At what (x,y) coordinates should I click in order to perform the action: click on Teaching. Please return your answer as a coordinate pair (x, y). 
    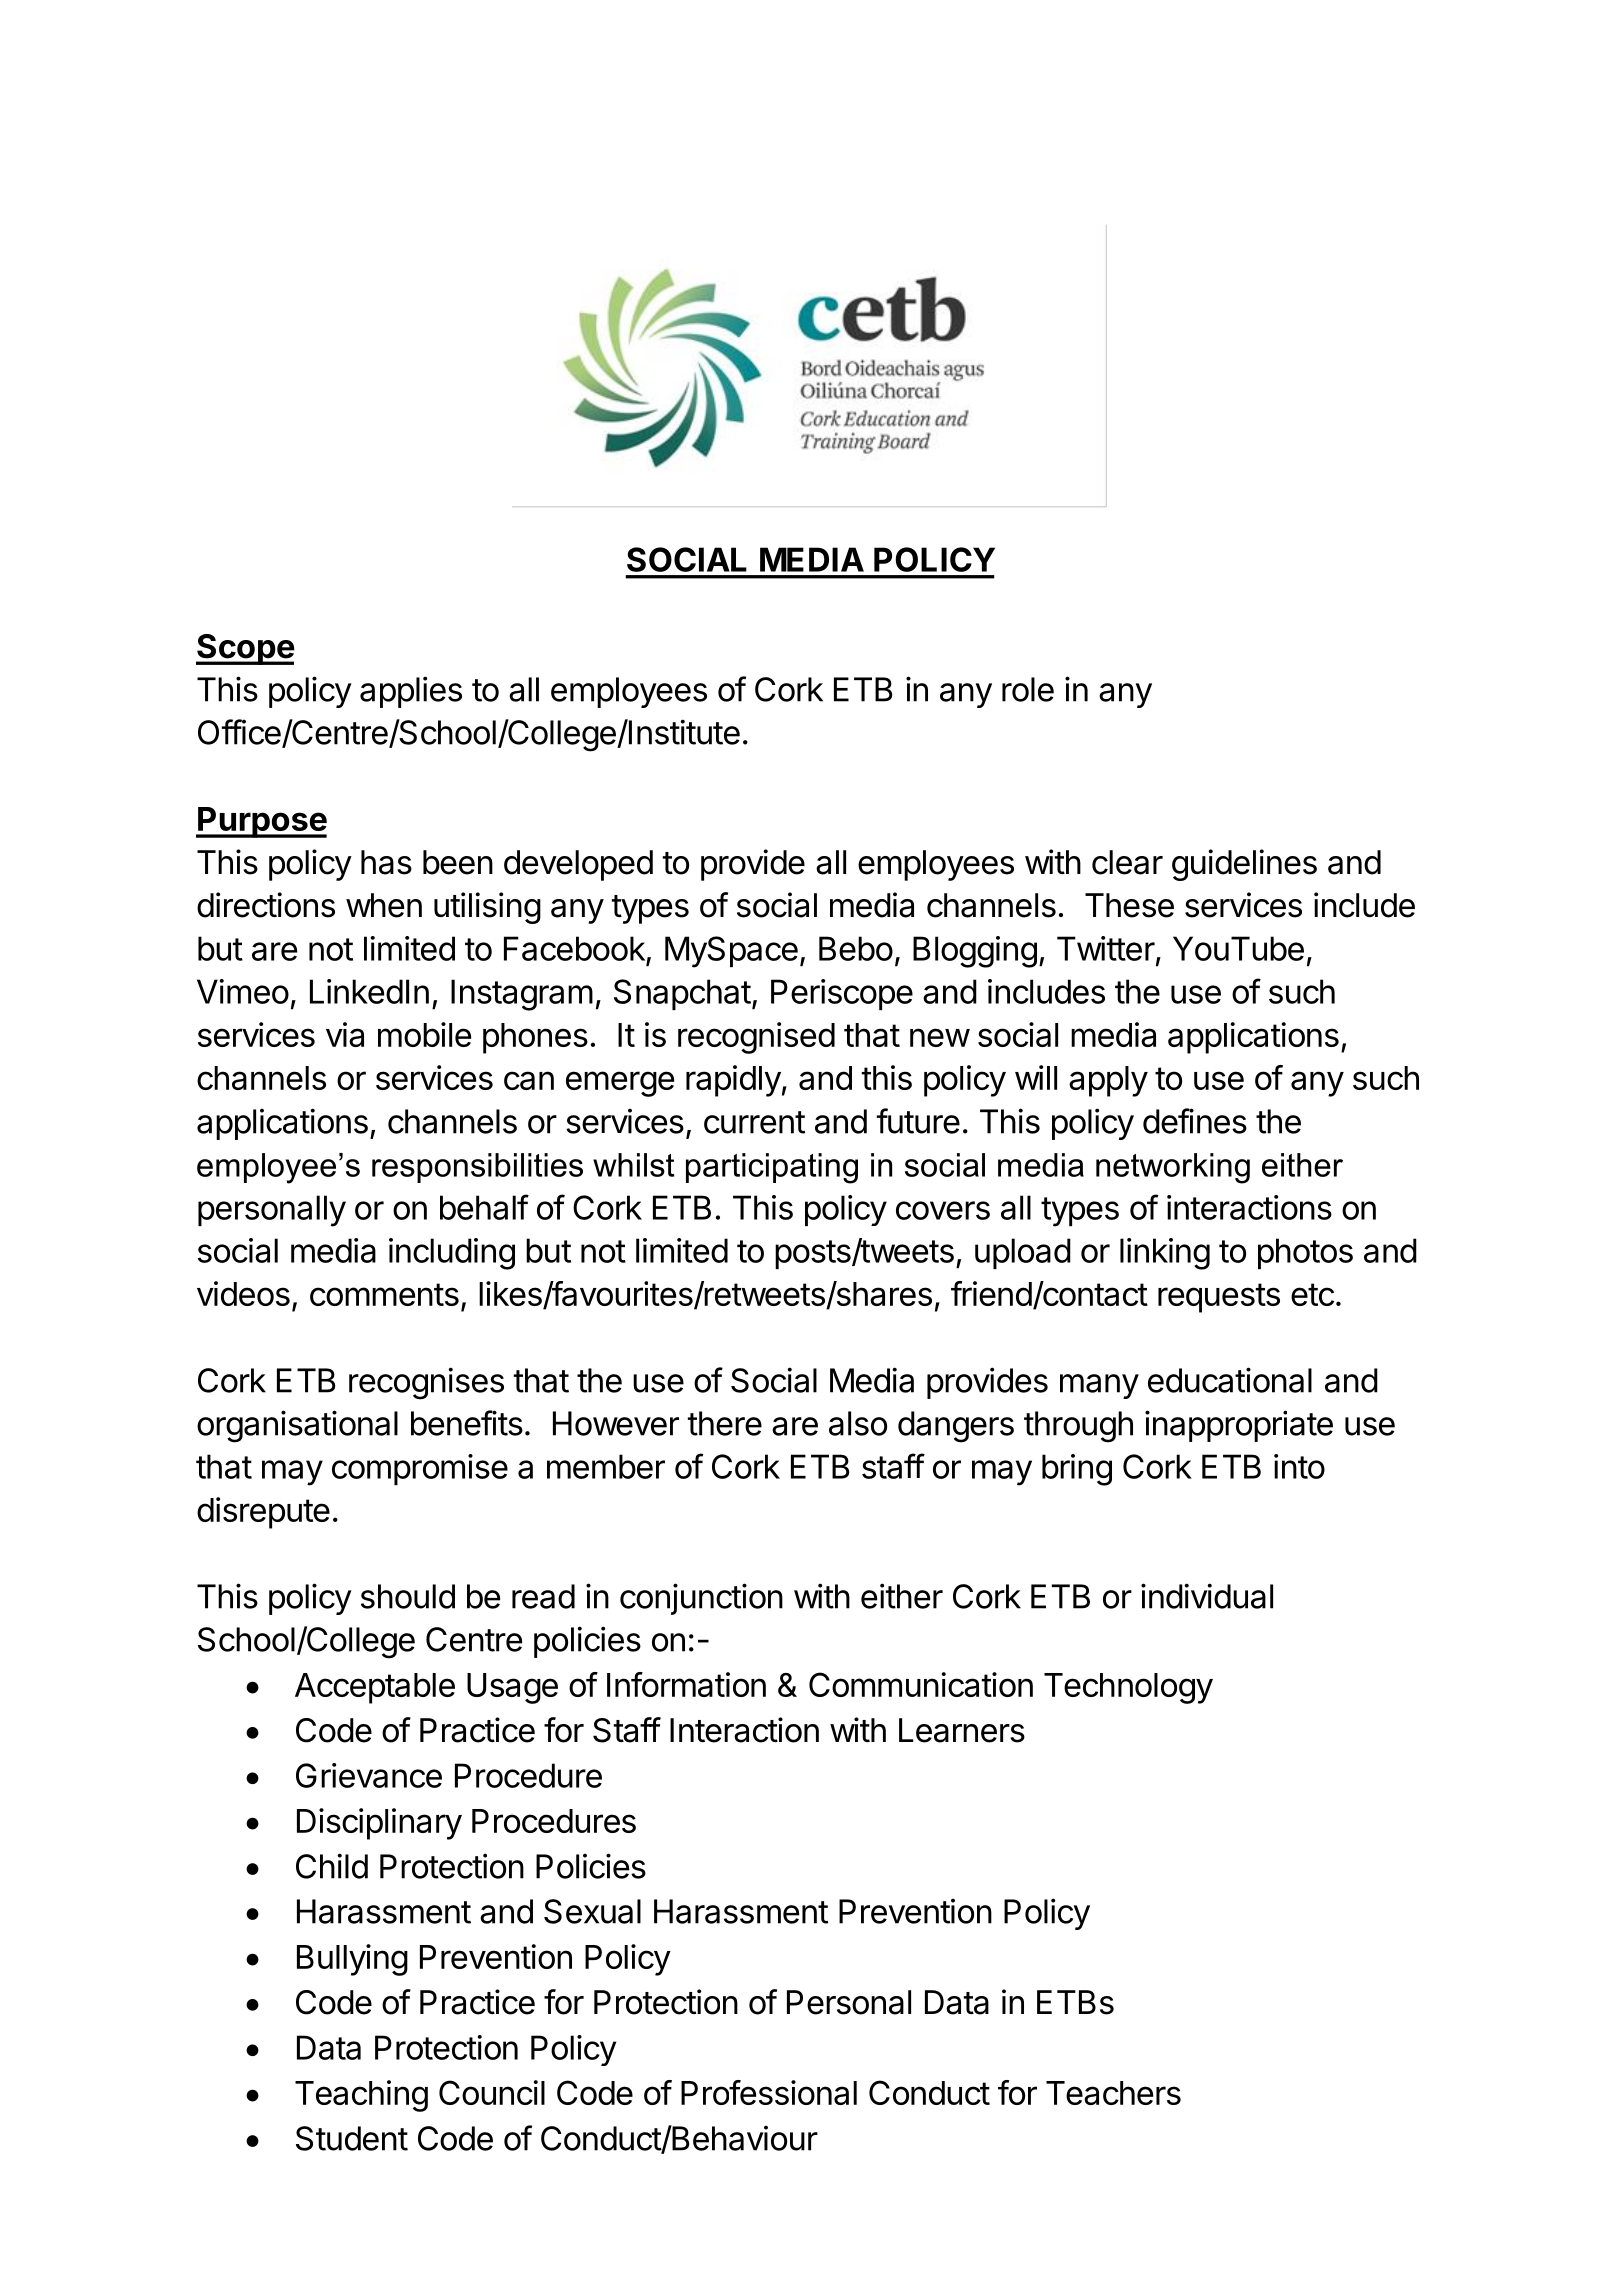
    Looking at the image, I should click on (361, 2096).
